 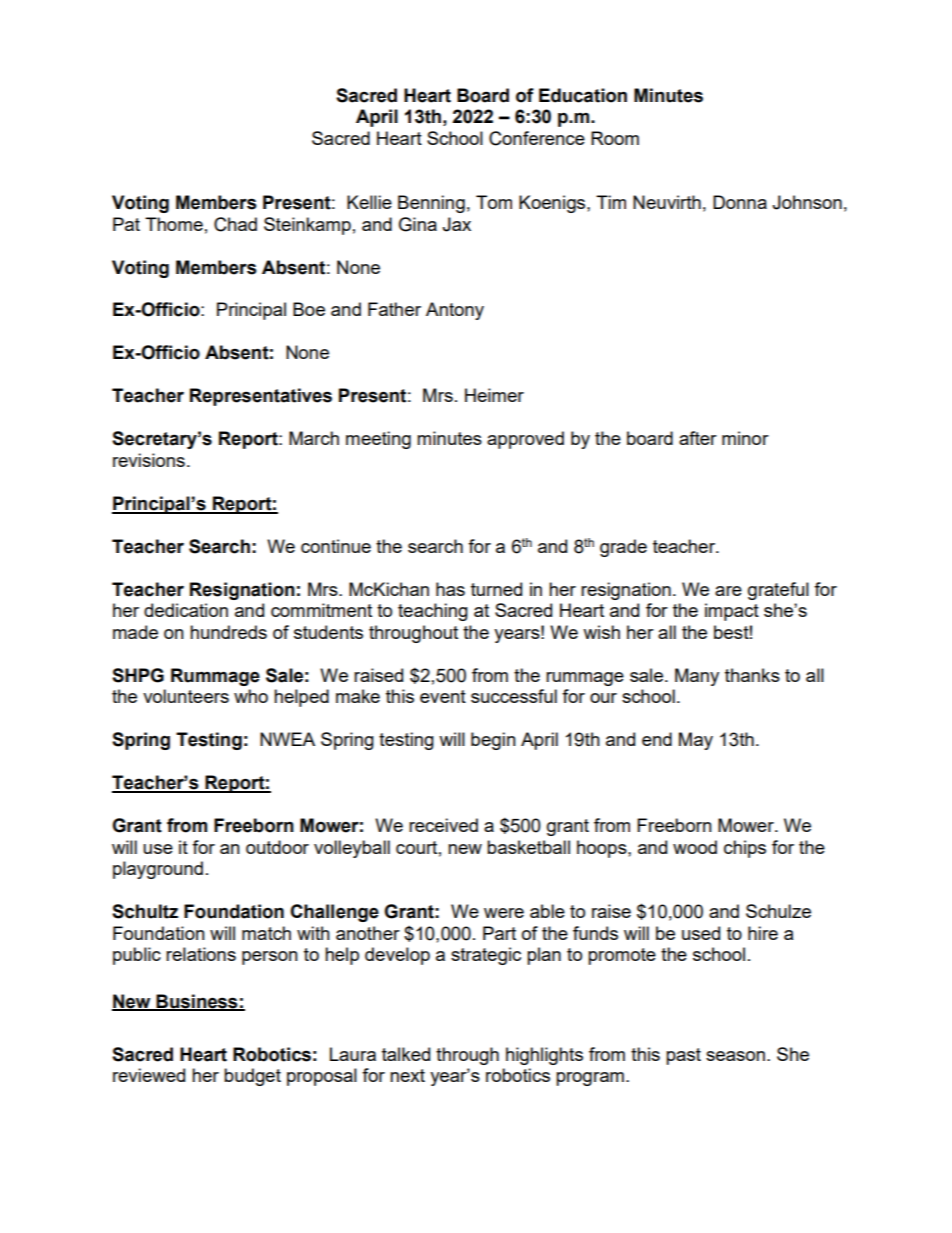 What do you see at coordinates (740, 202) in the image?
I see `Donna` at bounding box center [740, 202].
